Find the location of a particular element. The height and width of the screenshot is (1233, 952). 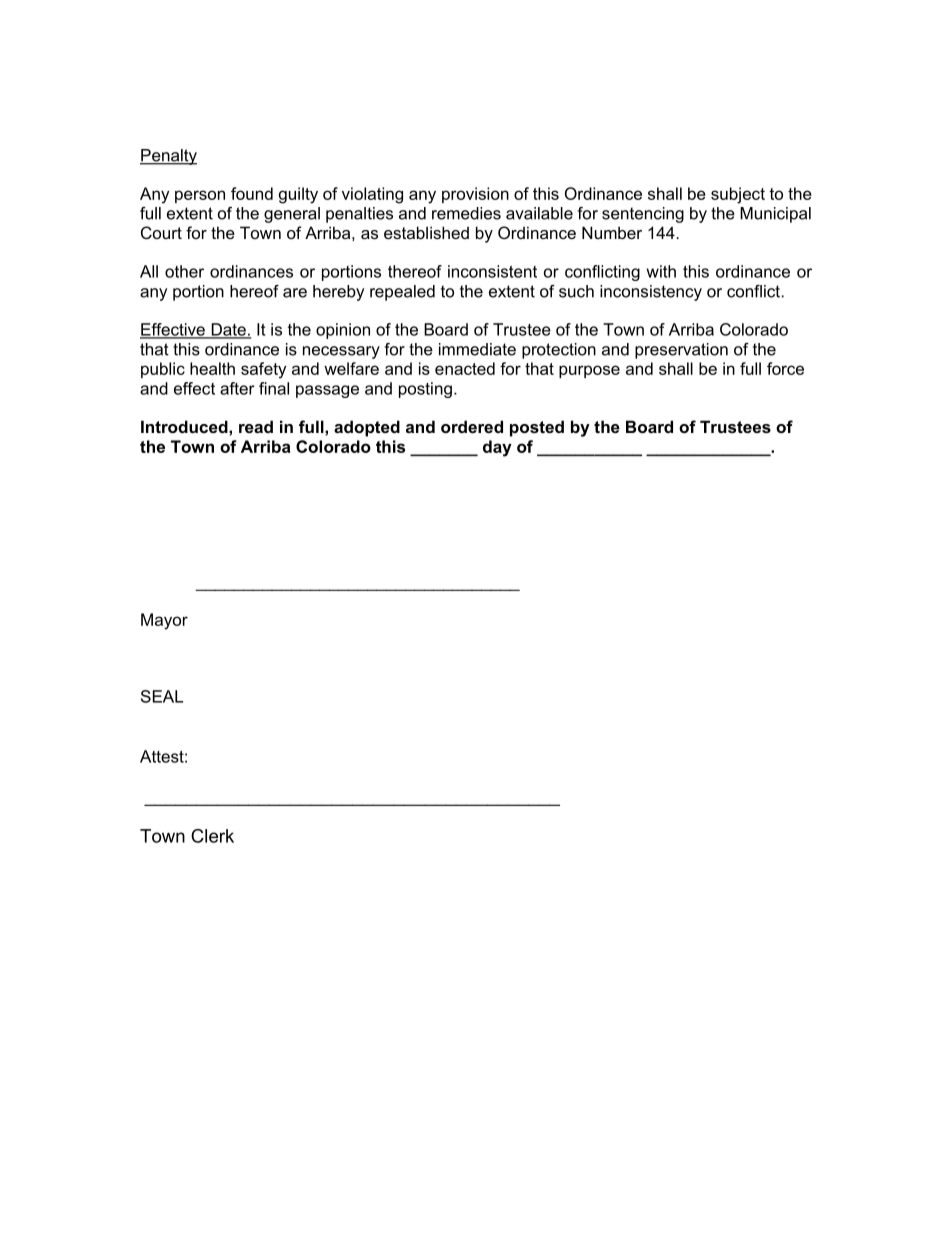

provision is located at coordinates (475, 195).
